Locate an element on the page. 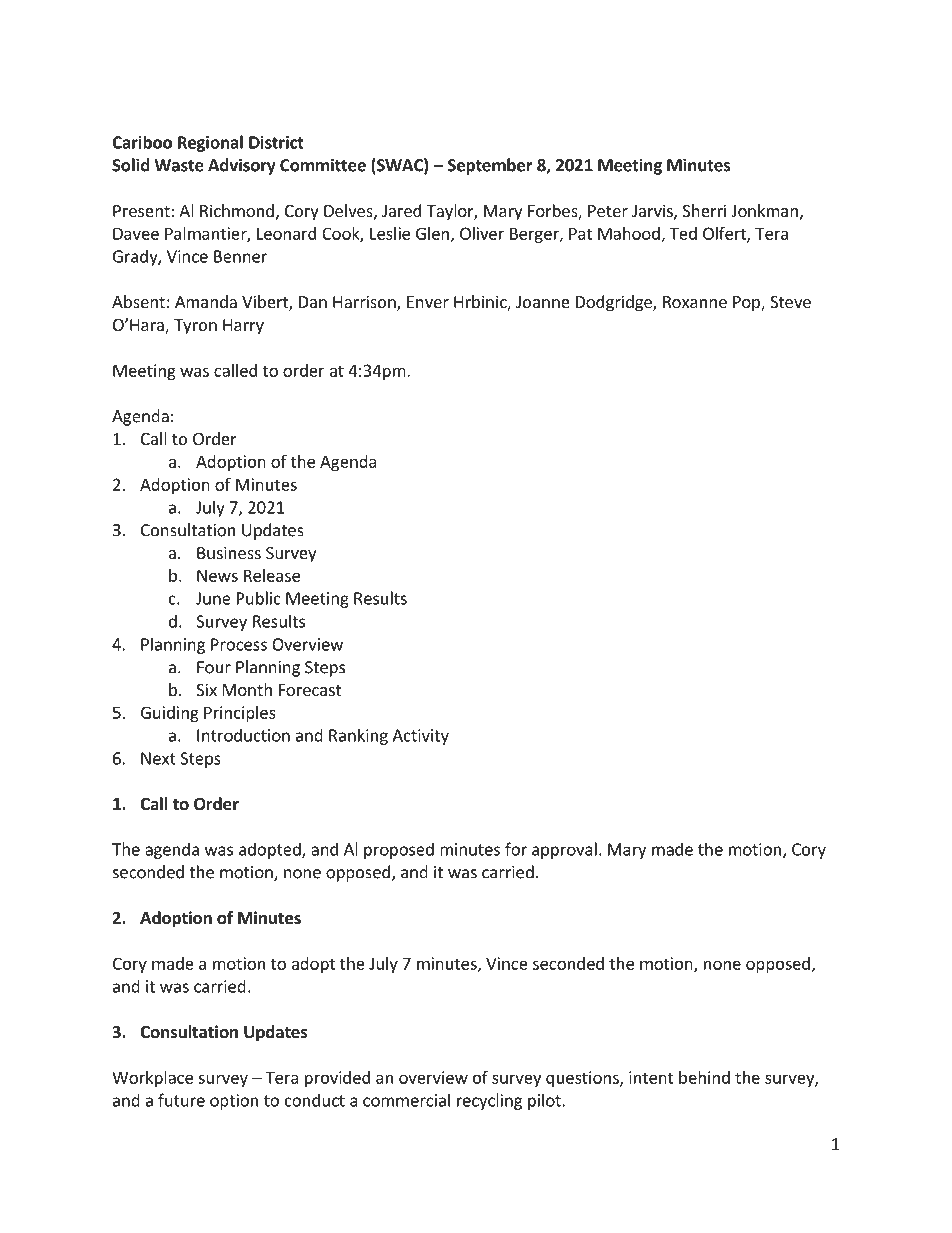 The image size is (952, 1233). Waste is located at coordinates (179, 165).
